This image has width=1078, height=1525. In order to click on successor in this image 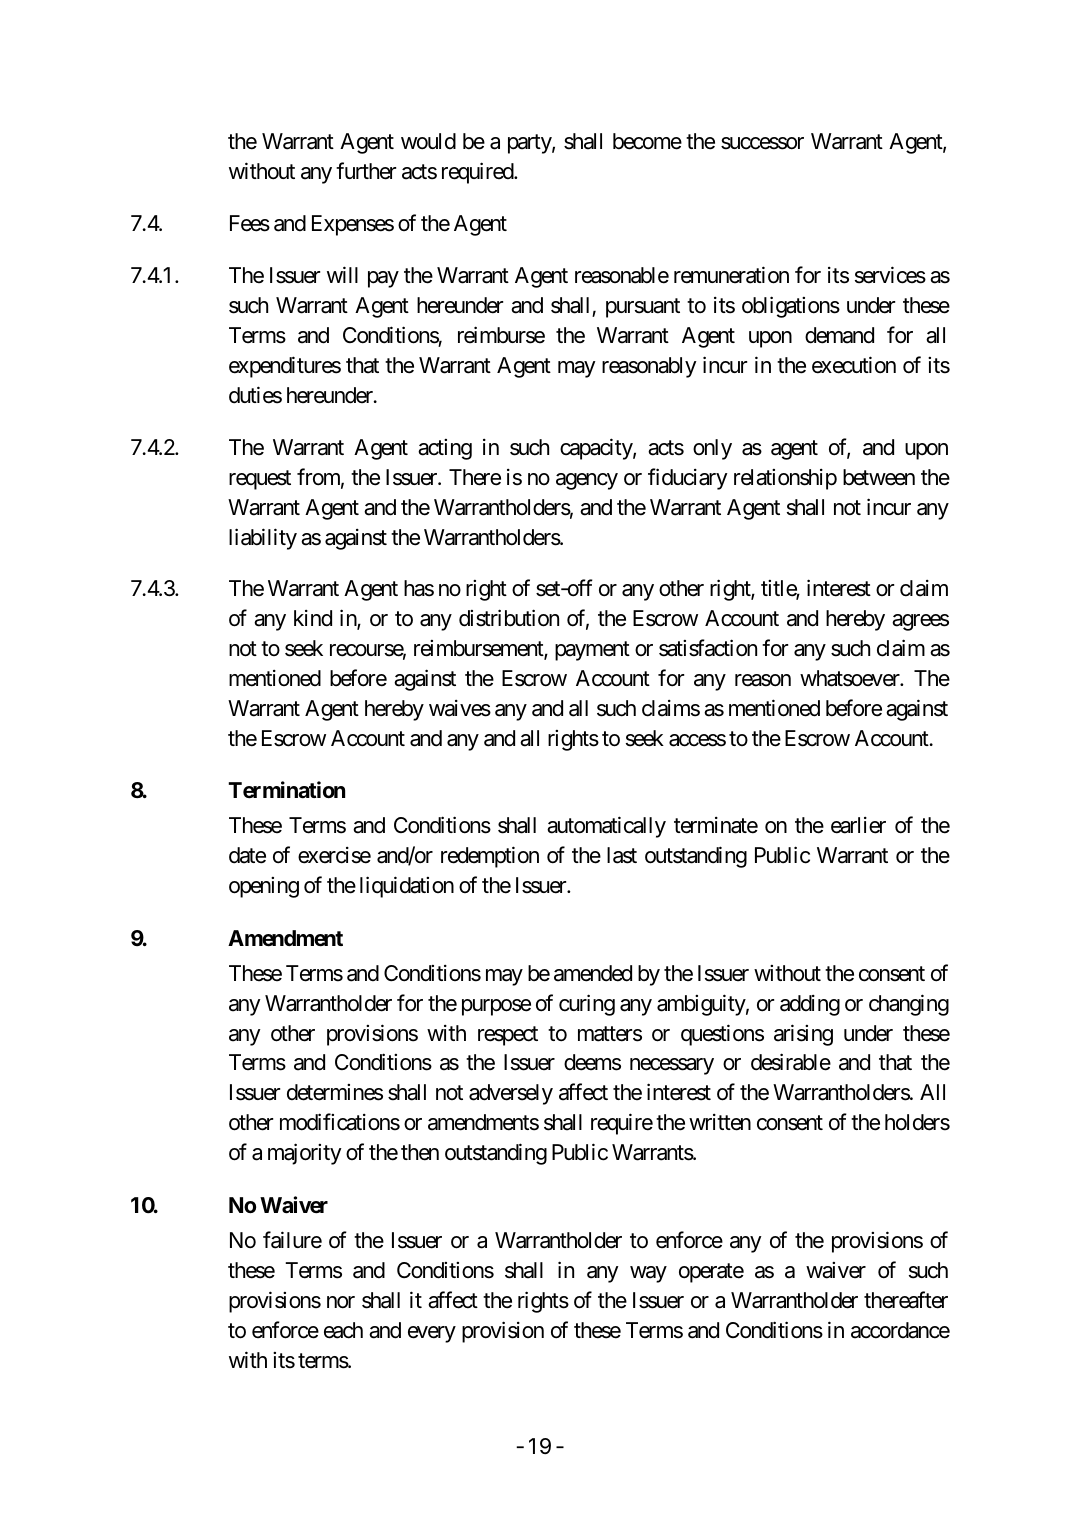, I will do `click(762, 143)`.
